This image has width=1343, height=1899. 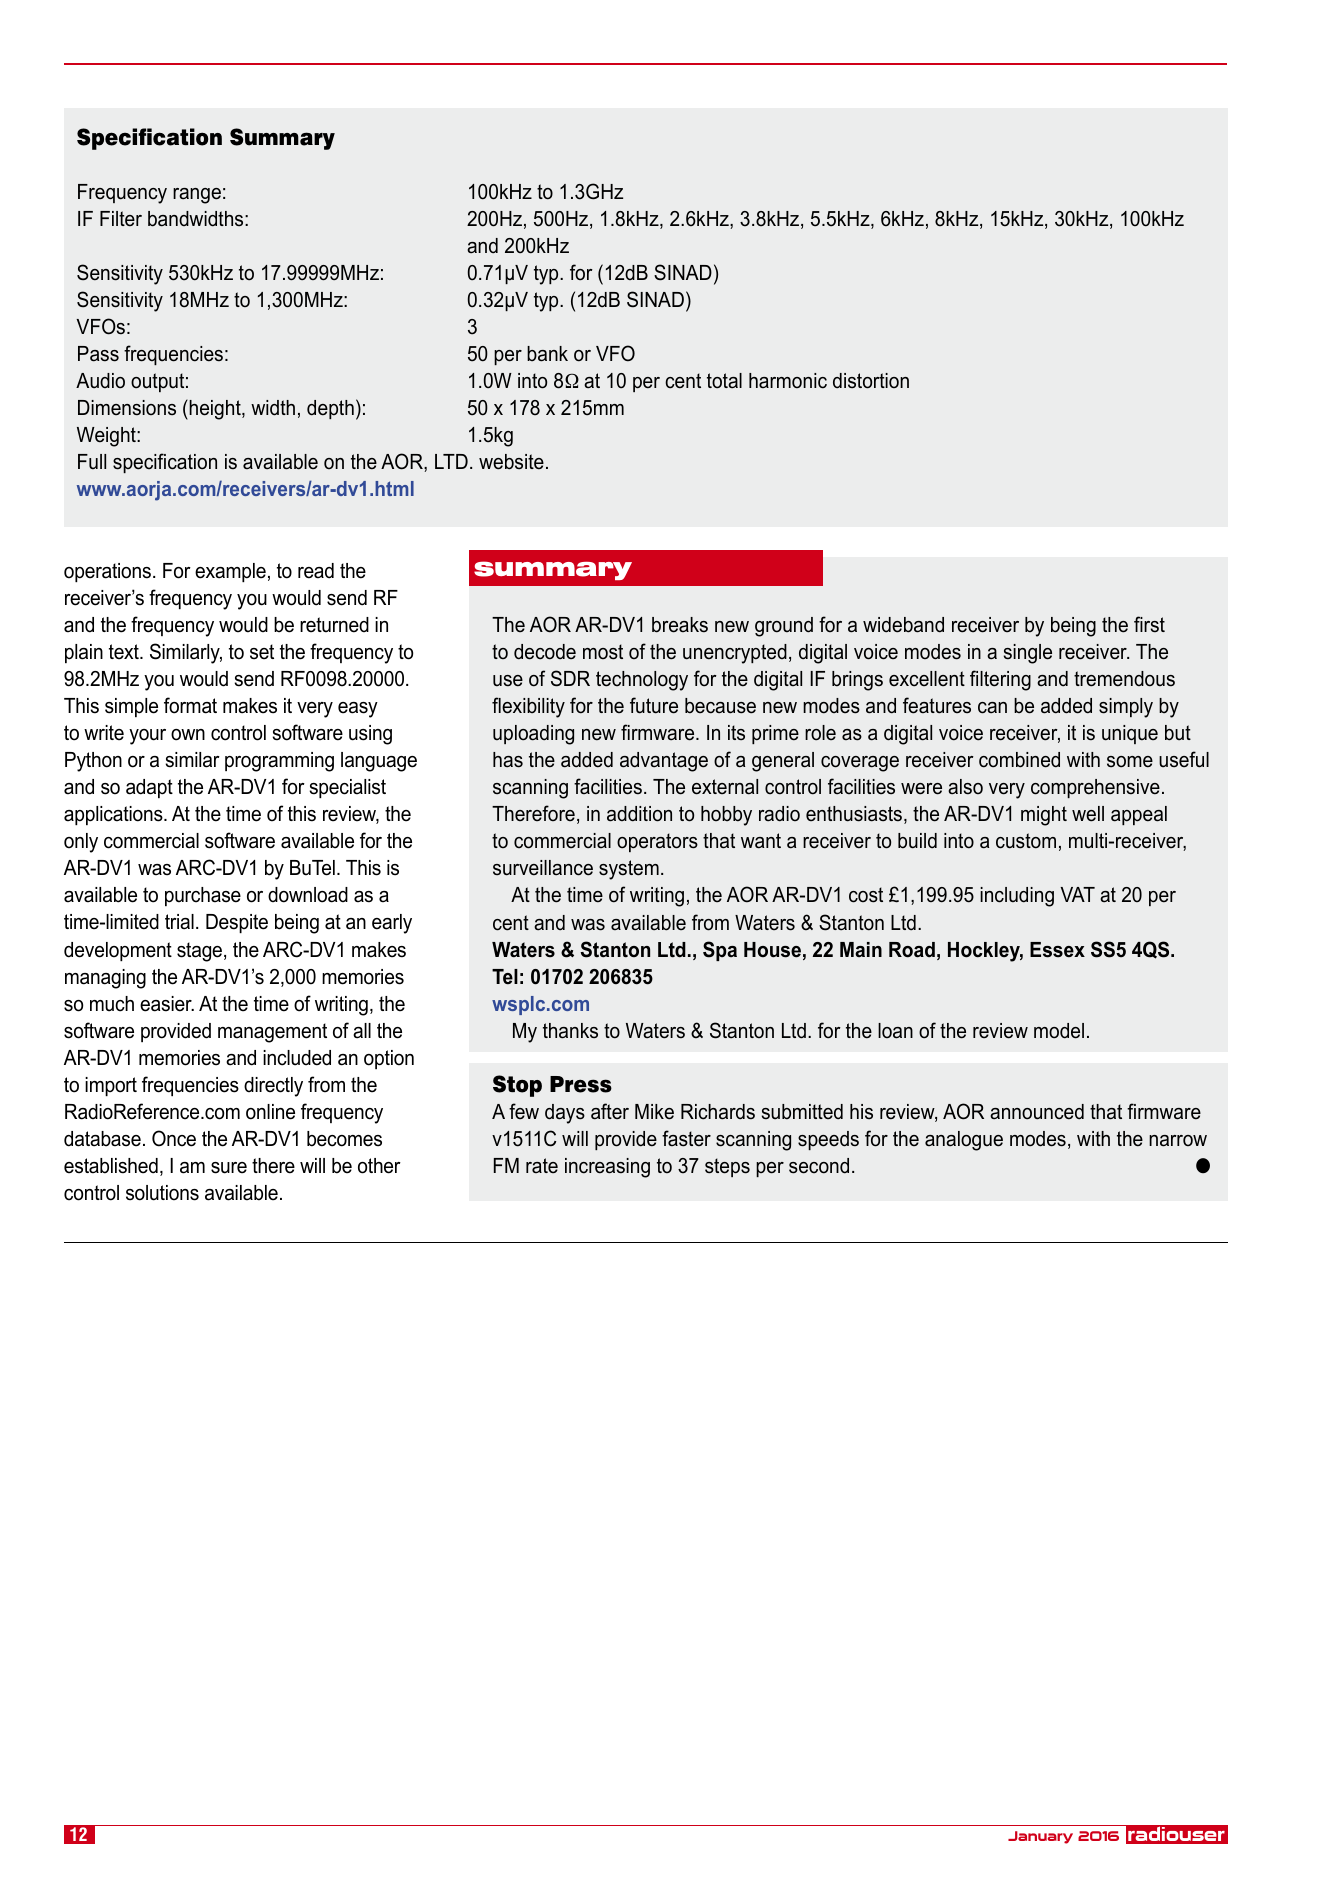 What do you see at coordinates (203, 896) in the image?
I see `purchase` at bounding box center [203, 896].
